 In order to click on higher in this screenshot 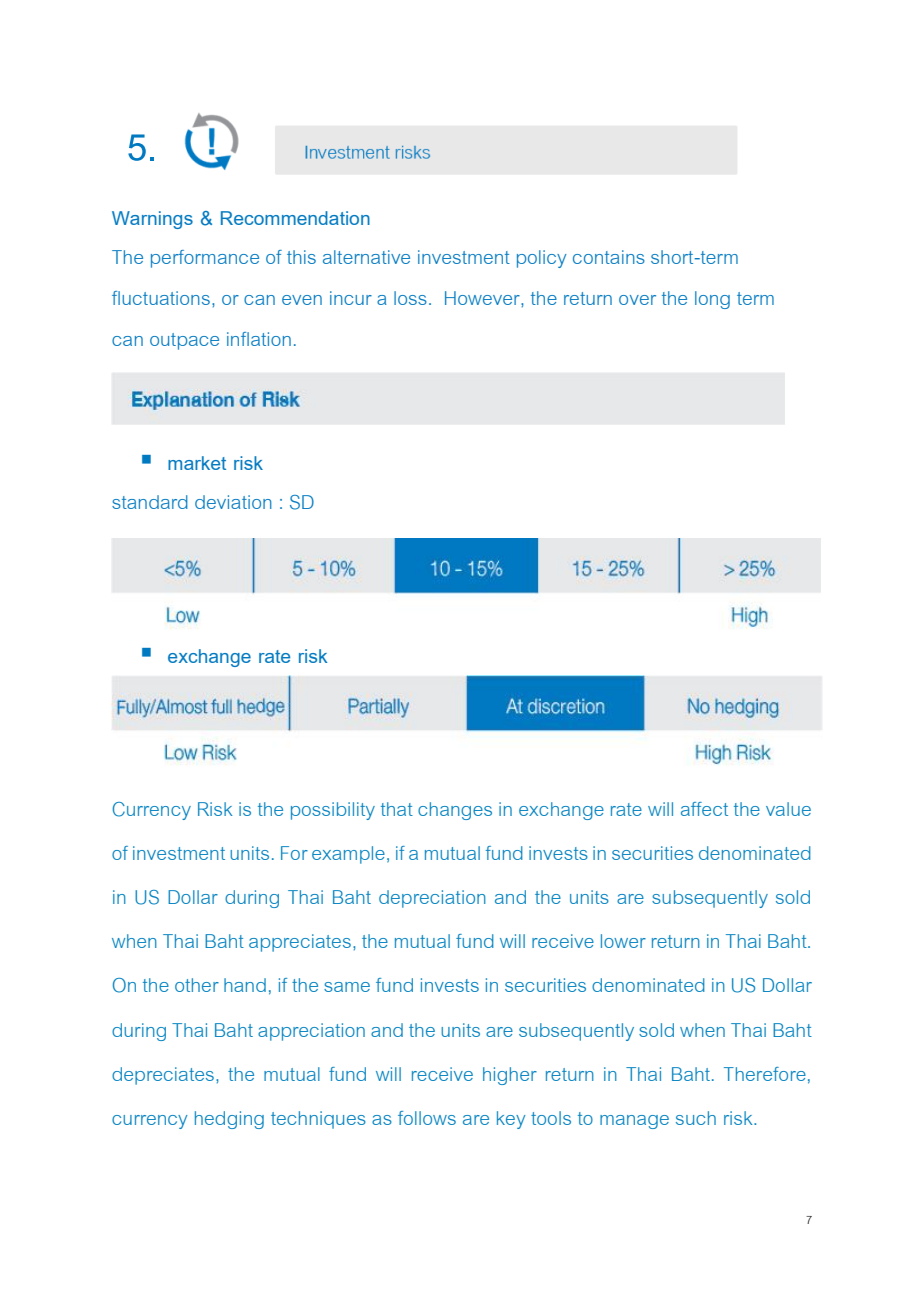, I will do `click(510, 1076)`.
